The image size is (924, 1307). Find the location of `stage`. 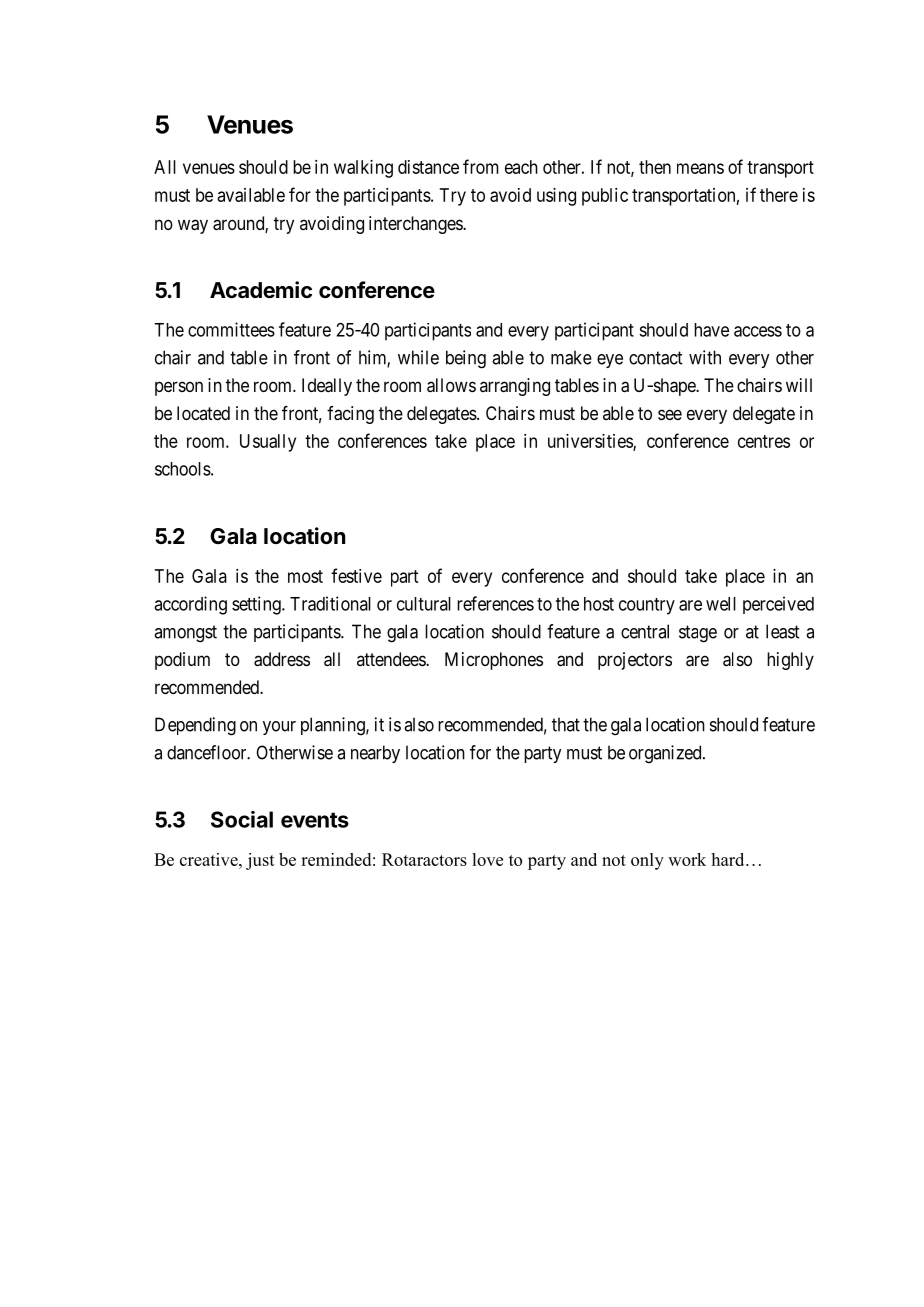

stage is located at coordinates (698, 634).
